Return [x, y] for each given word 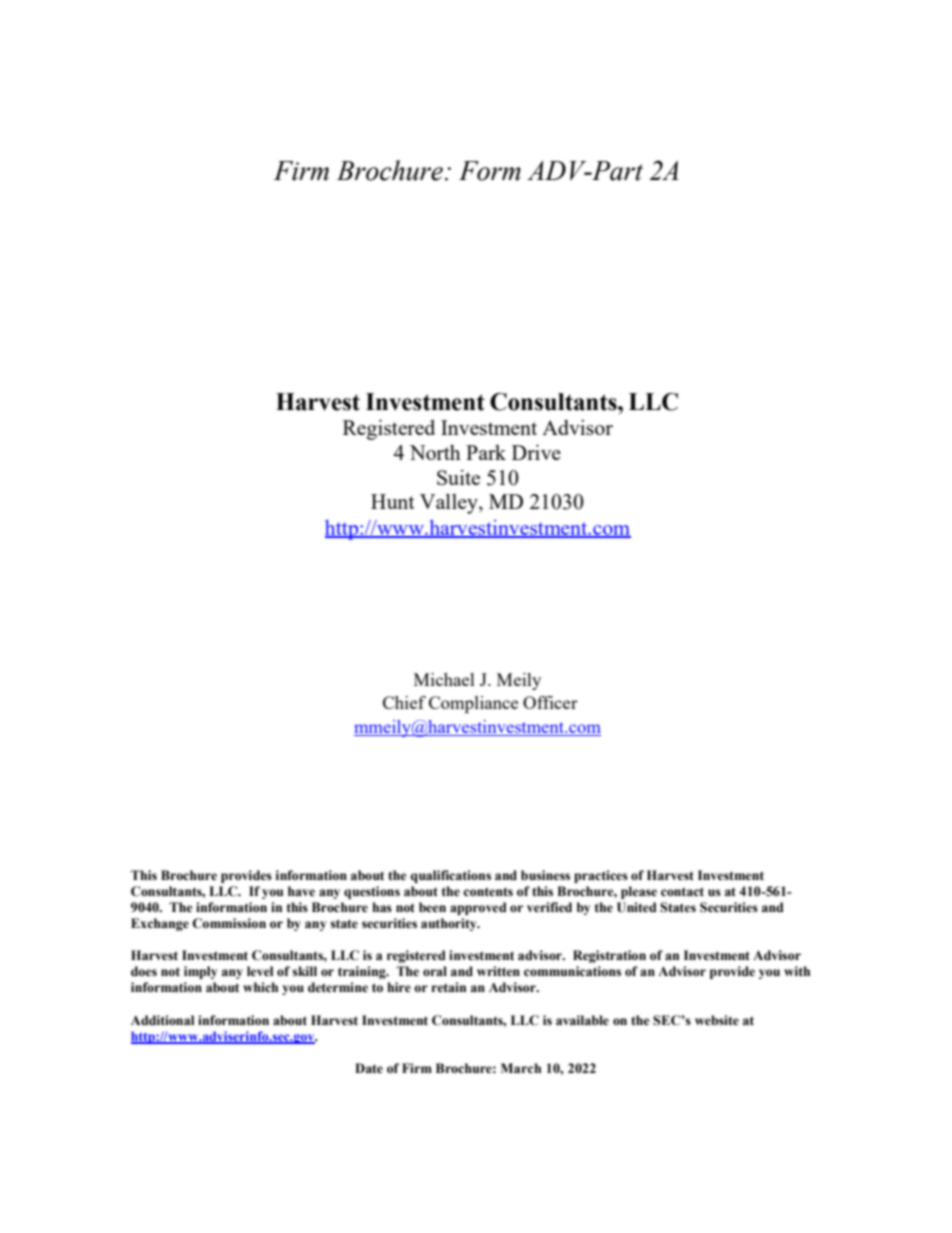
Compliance [473, 704]
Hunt [393, 501]
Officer [550, 702]
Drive [536, 452]
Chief [404, 702]
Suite [458, 477]
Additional [162, 1020]
